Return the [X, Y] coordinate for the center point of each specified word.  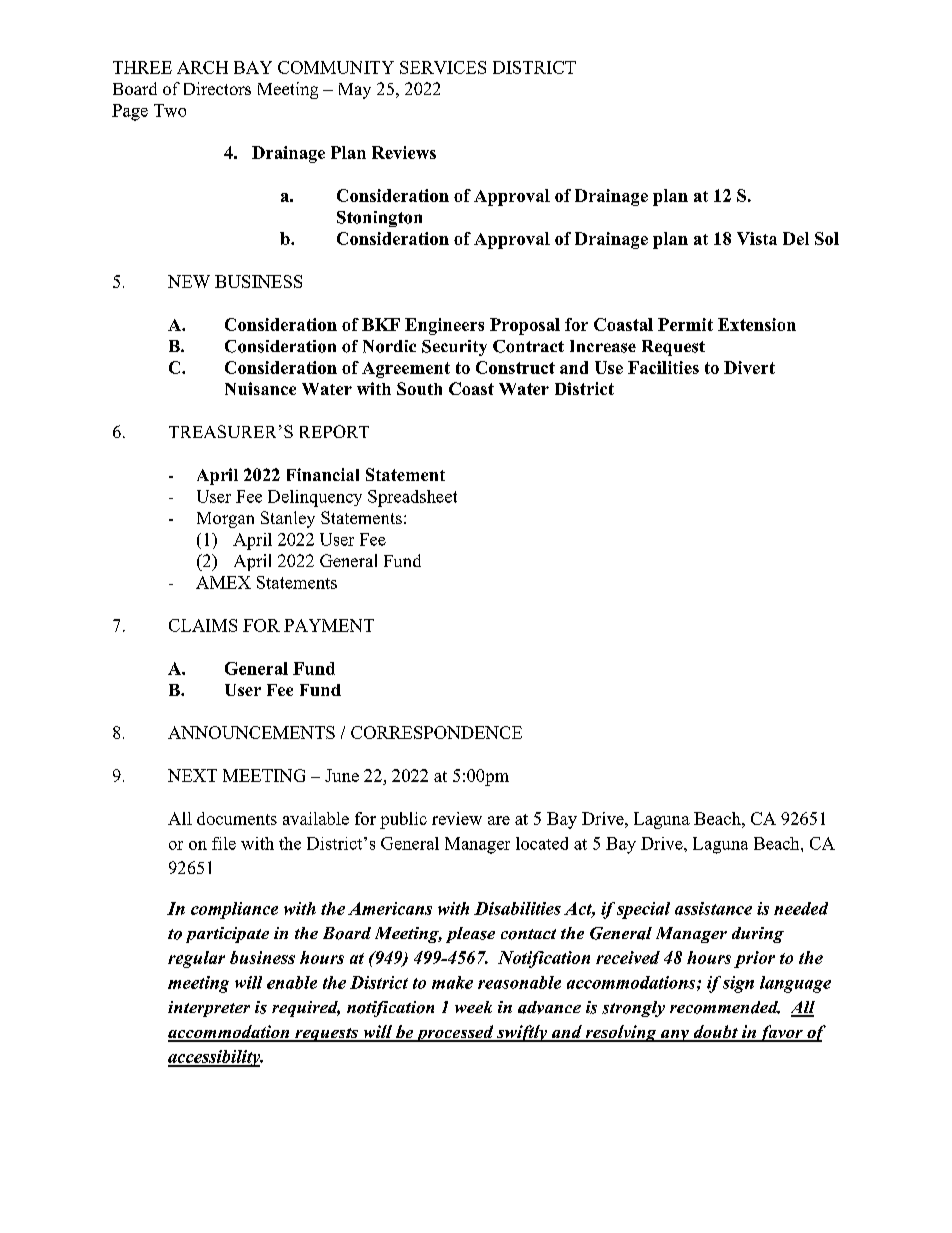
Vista [757, 238]
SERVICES [443, 67]
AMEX [223, 582]
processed [455, 1033]
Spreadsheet [412, 498]
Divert [749, 367]
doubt [715, 1033]
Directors [217, 88]
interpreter [209, 1009]
